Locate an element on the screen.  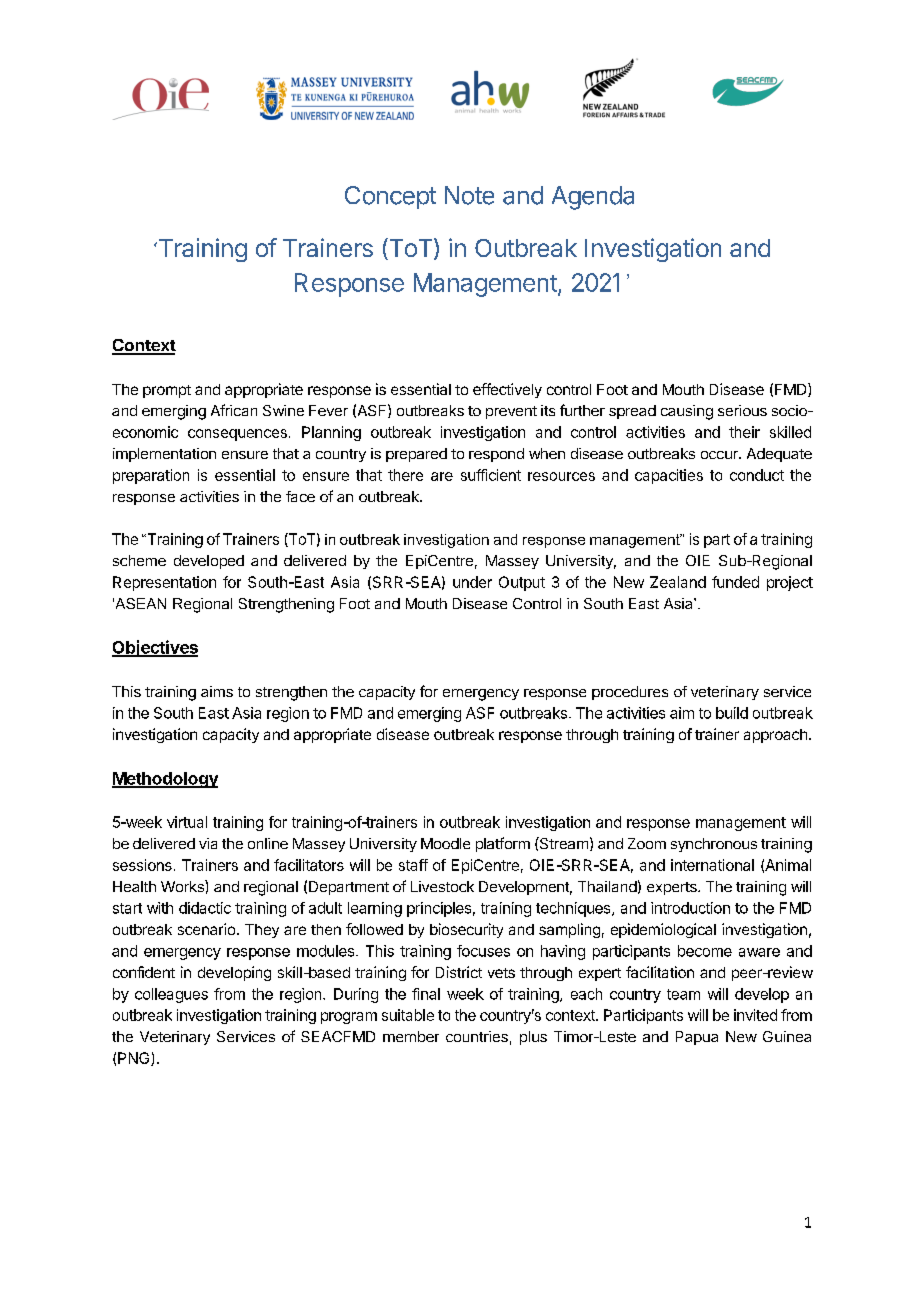
funded is located at coordinates (735, 582).
